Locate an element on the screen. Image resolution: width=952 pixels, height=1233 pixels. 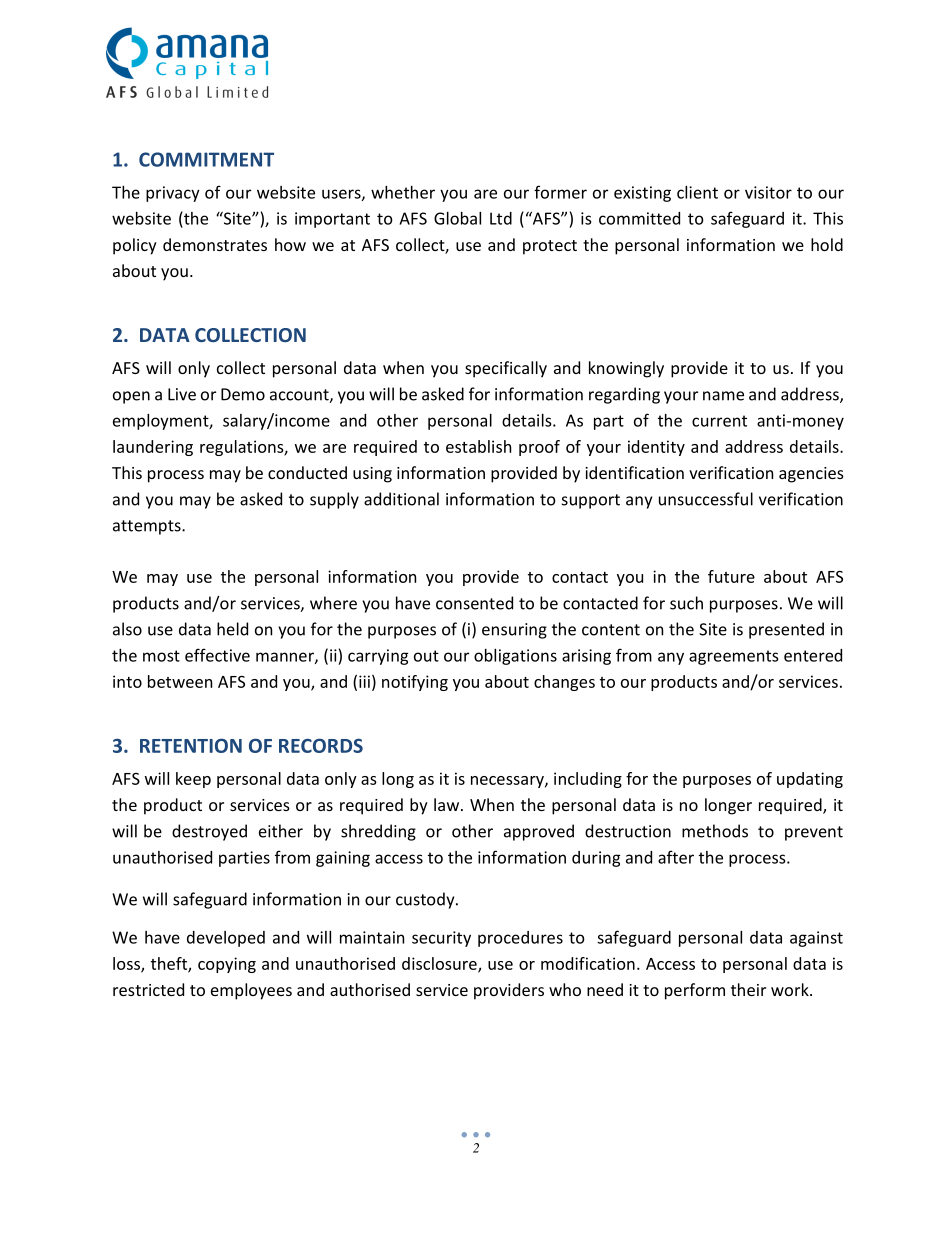
privacy is located at coordinates (173, 194).
